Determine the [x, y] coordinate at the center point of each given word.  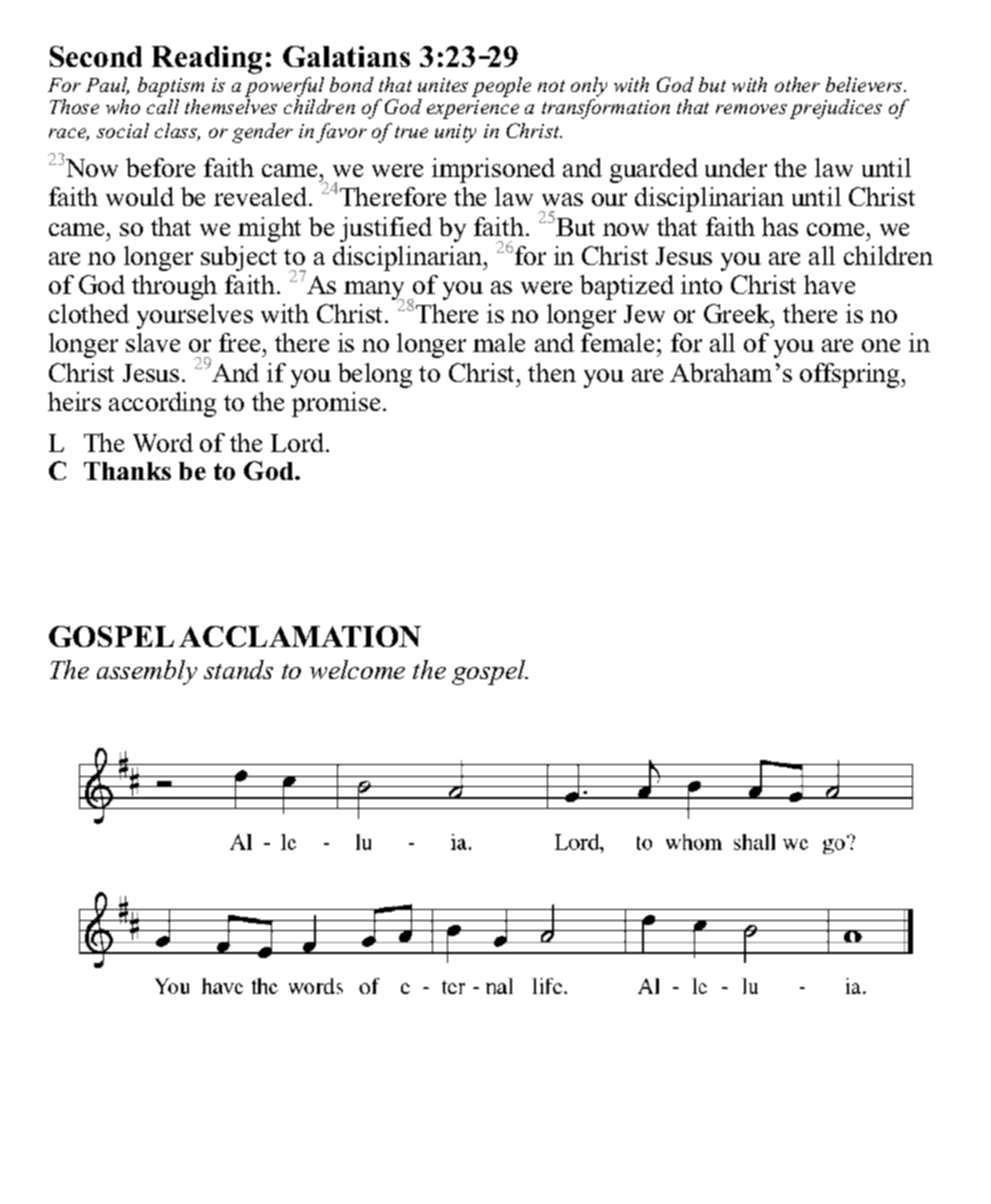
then [552, 372]
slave [153, 342]
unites [443, 85]
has [780, 226]
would [140, 196]
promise [336, 404]
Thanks [127, 471]
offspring [851, 375]
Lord [299, 442]
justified [386, 229]
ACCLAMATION [300, 636]
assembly [147, 672]
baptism [171, 87]
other [797, 84]
